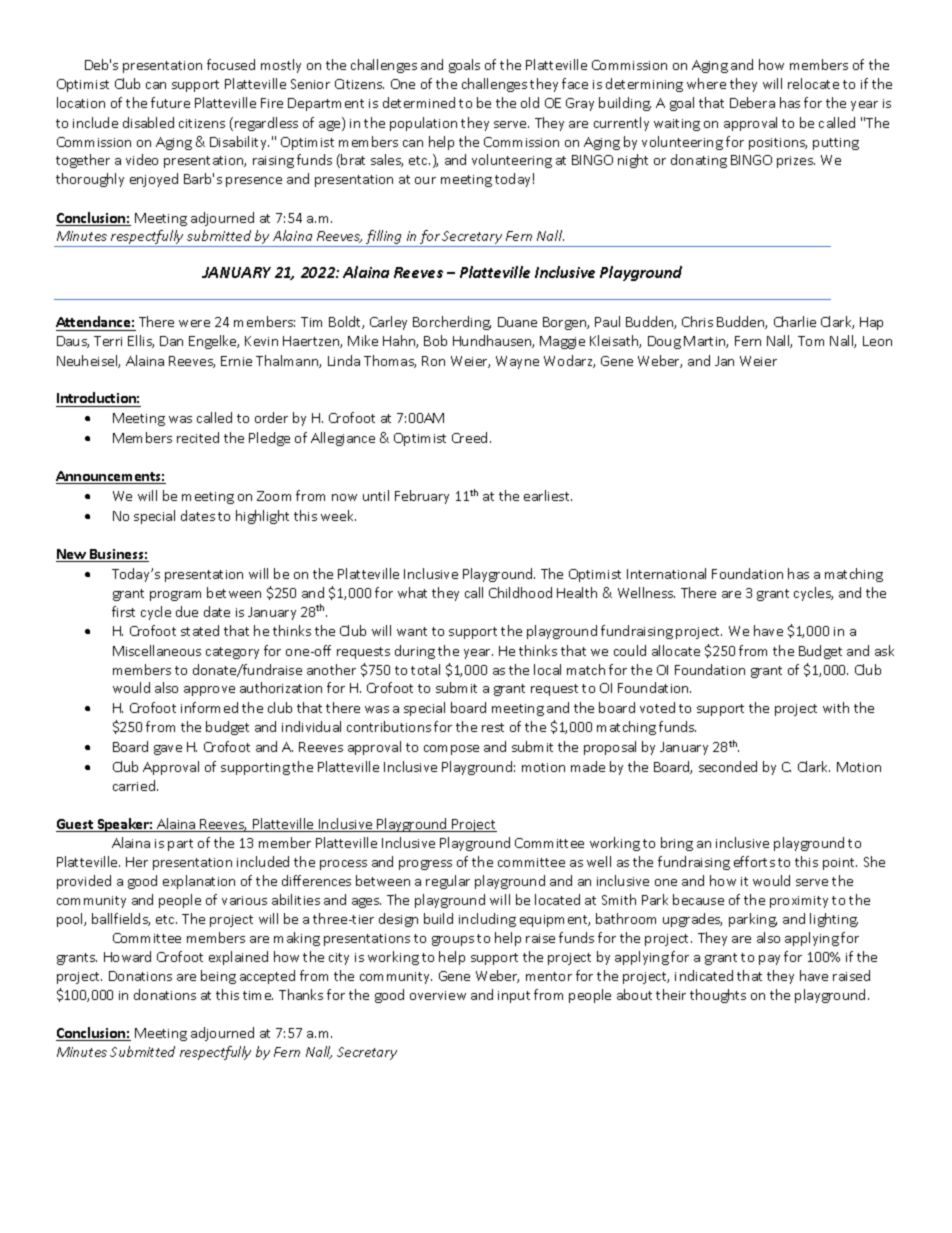 Image resolution: width=952 pixels, height=1233 pixels. I want to click on compose, so click(451, 750).
